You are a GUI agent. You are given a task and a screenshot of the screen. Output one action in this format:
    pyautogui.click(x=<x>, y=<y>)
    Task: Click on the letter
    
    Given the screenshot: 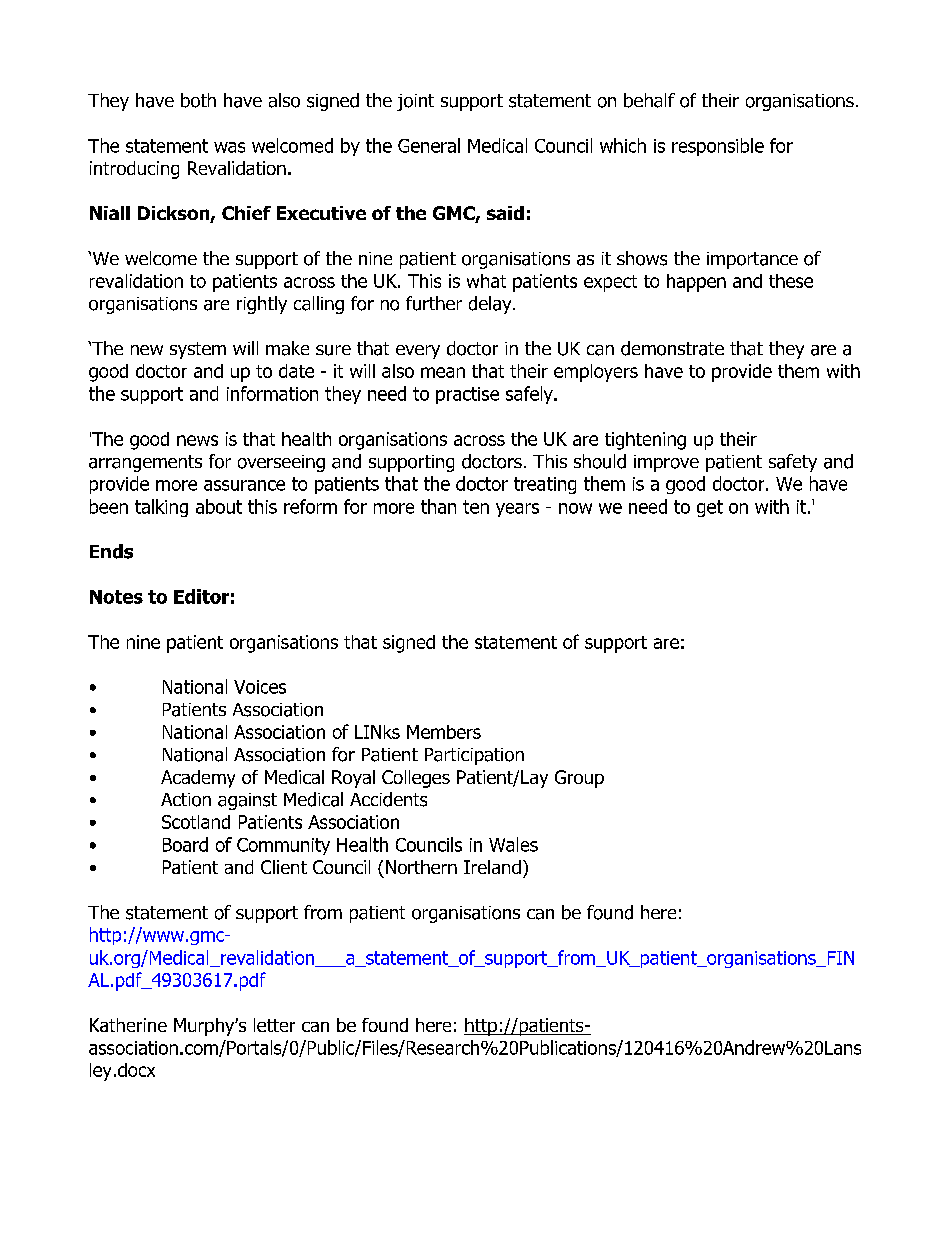 What is the action you would take?
    pyautogui.click(x=274, y=1025)
